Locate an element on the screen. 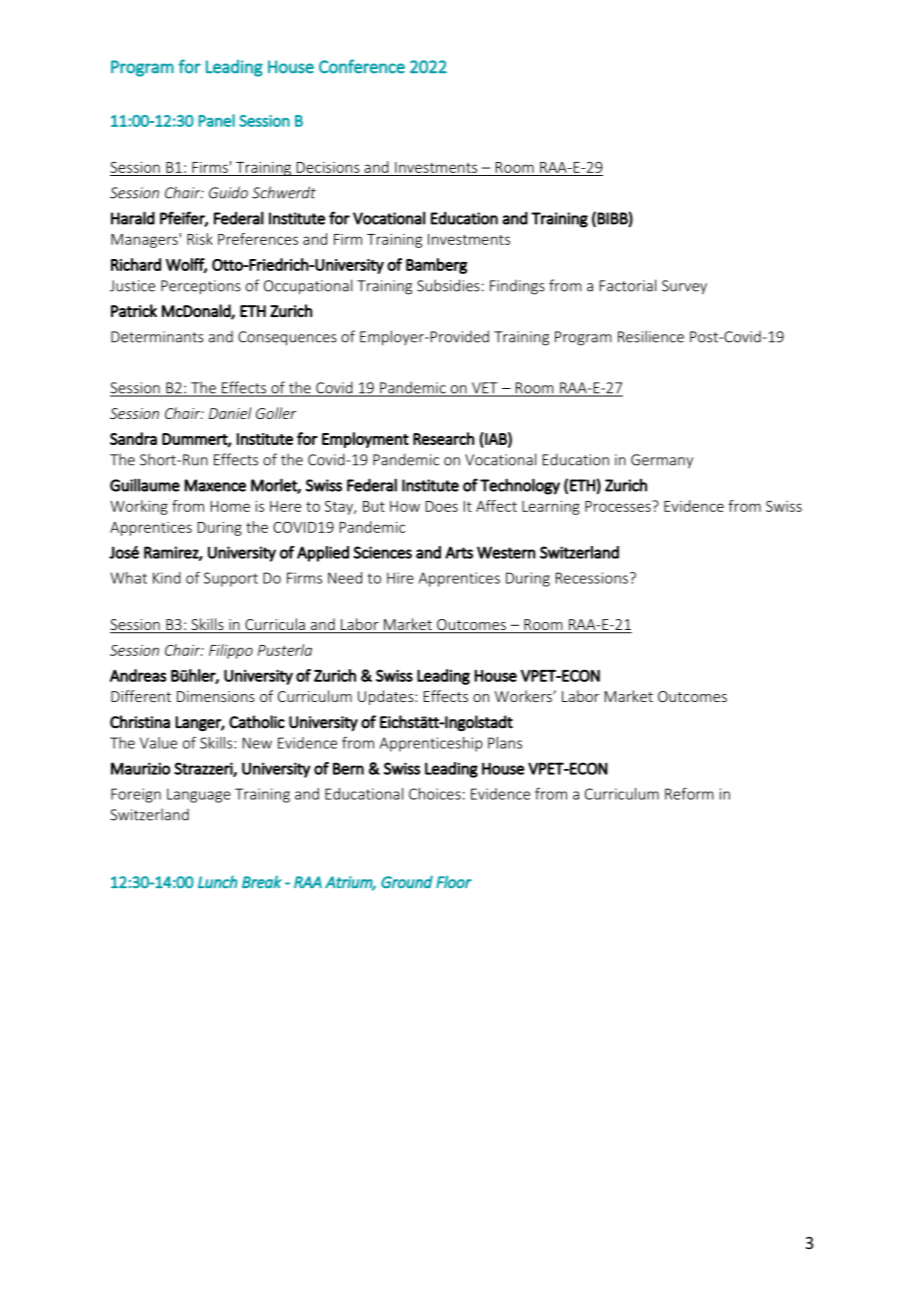 The width and height of the screenshot is (924, 1309). Reform is located at coordinates (689, 793).
